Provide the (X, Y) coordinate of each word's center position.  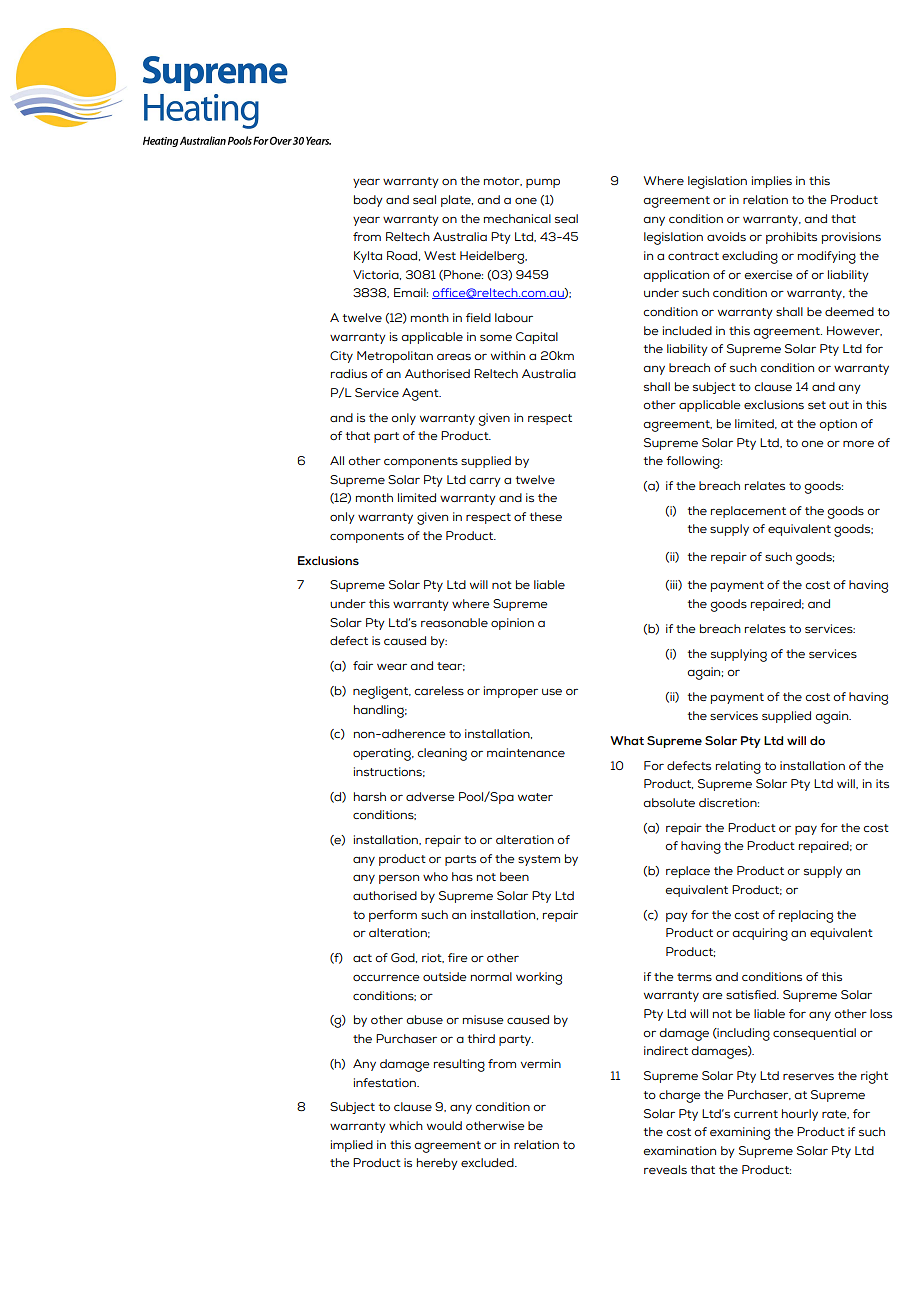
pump (543, 183)
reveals (665, 1169)
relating (738, 767)
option (838, 425)
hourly (800, 1115)
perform (393, 916)
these (546, 516)
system (539, 860)
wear (392, 667)
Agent (421, 394)
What (627, 740)
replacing (806, 916)
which (406, 1125)
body (368, 201)
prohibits (791, 238)
